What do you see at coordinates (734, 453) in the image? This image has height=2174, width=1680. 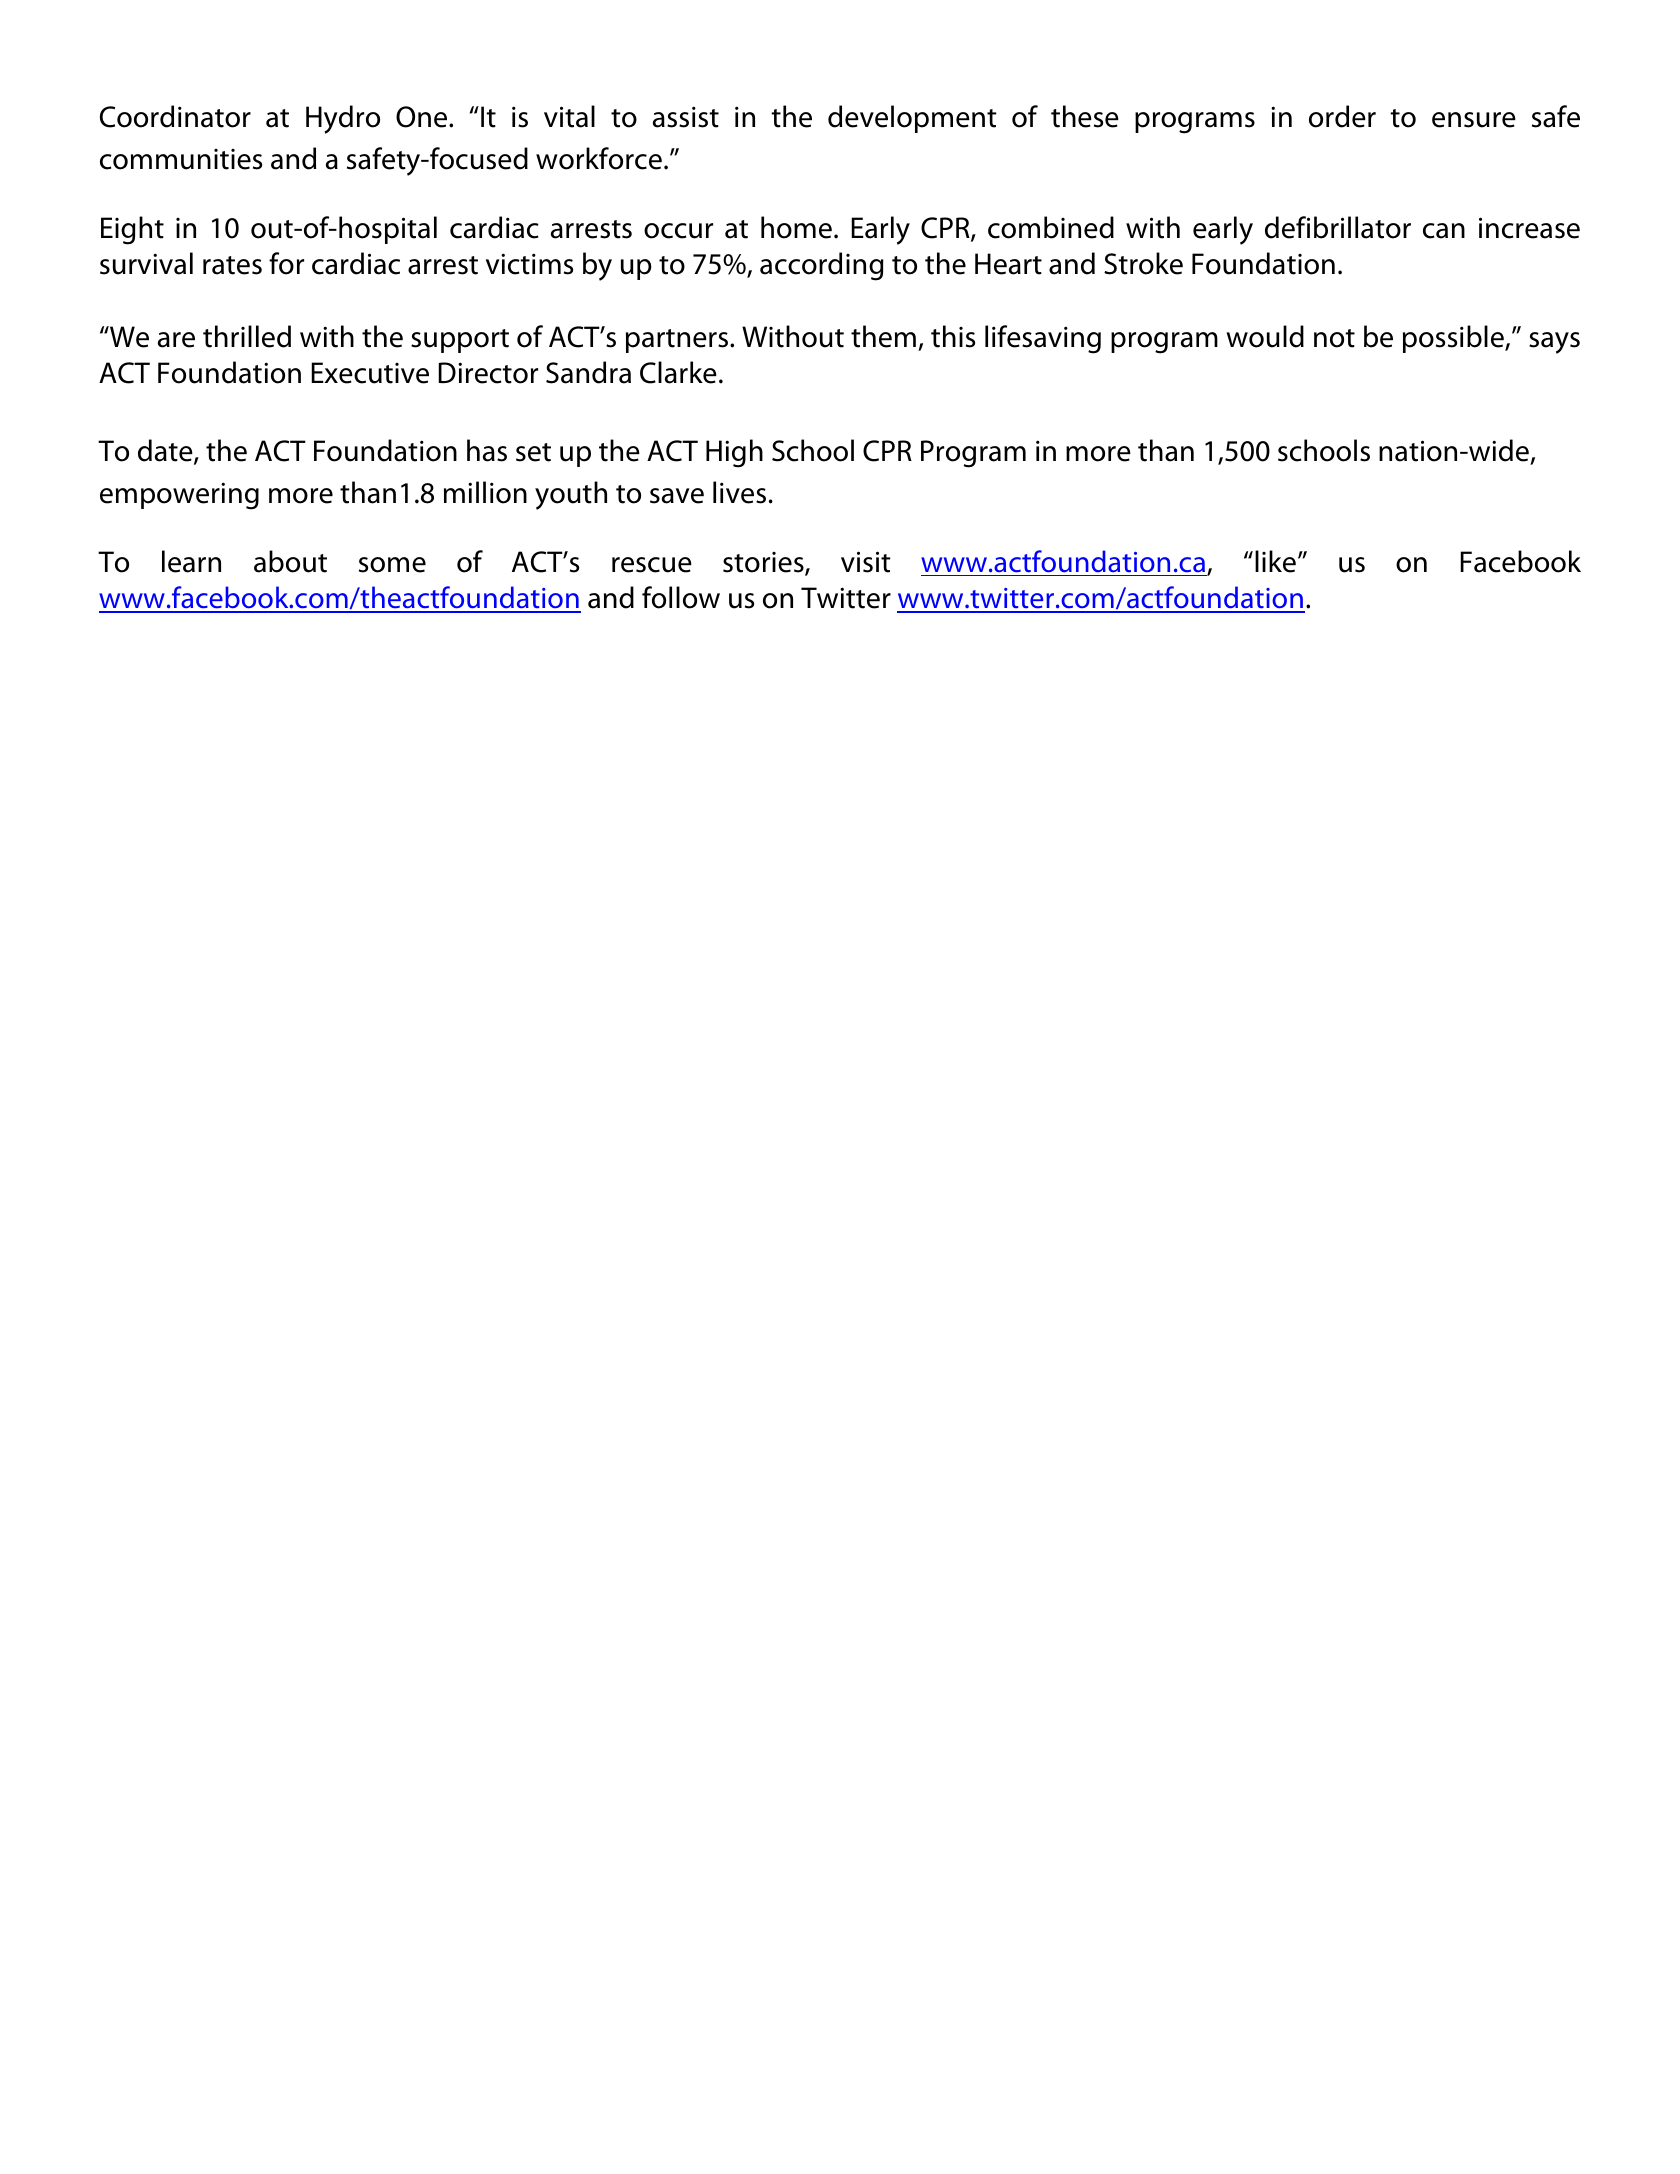 I see `High` at bounding box center [734, 453].
